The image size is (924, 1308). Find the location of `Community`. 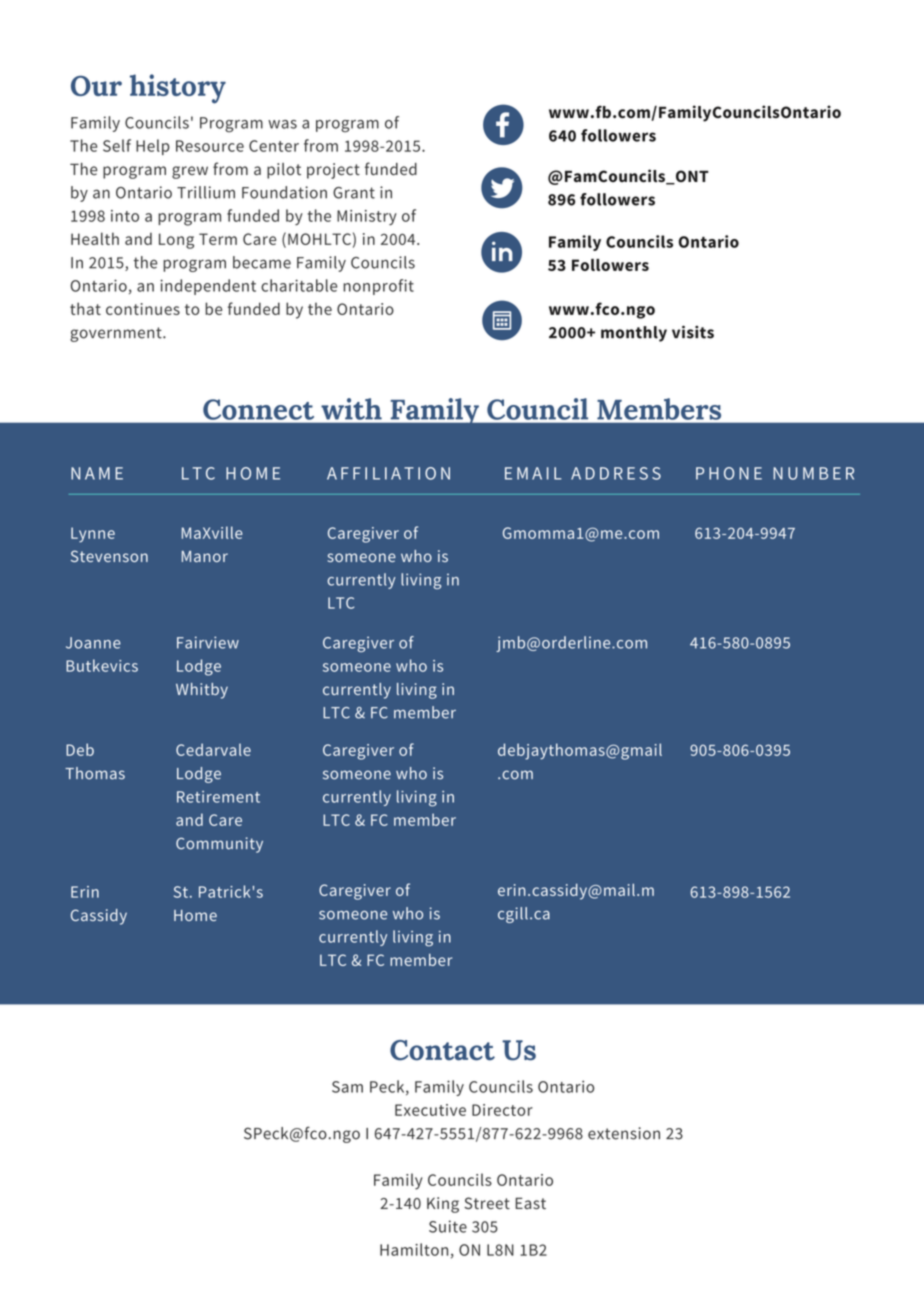

Community is located at coordinates (219, 845).
